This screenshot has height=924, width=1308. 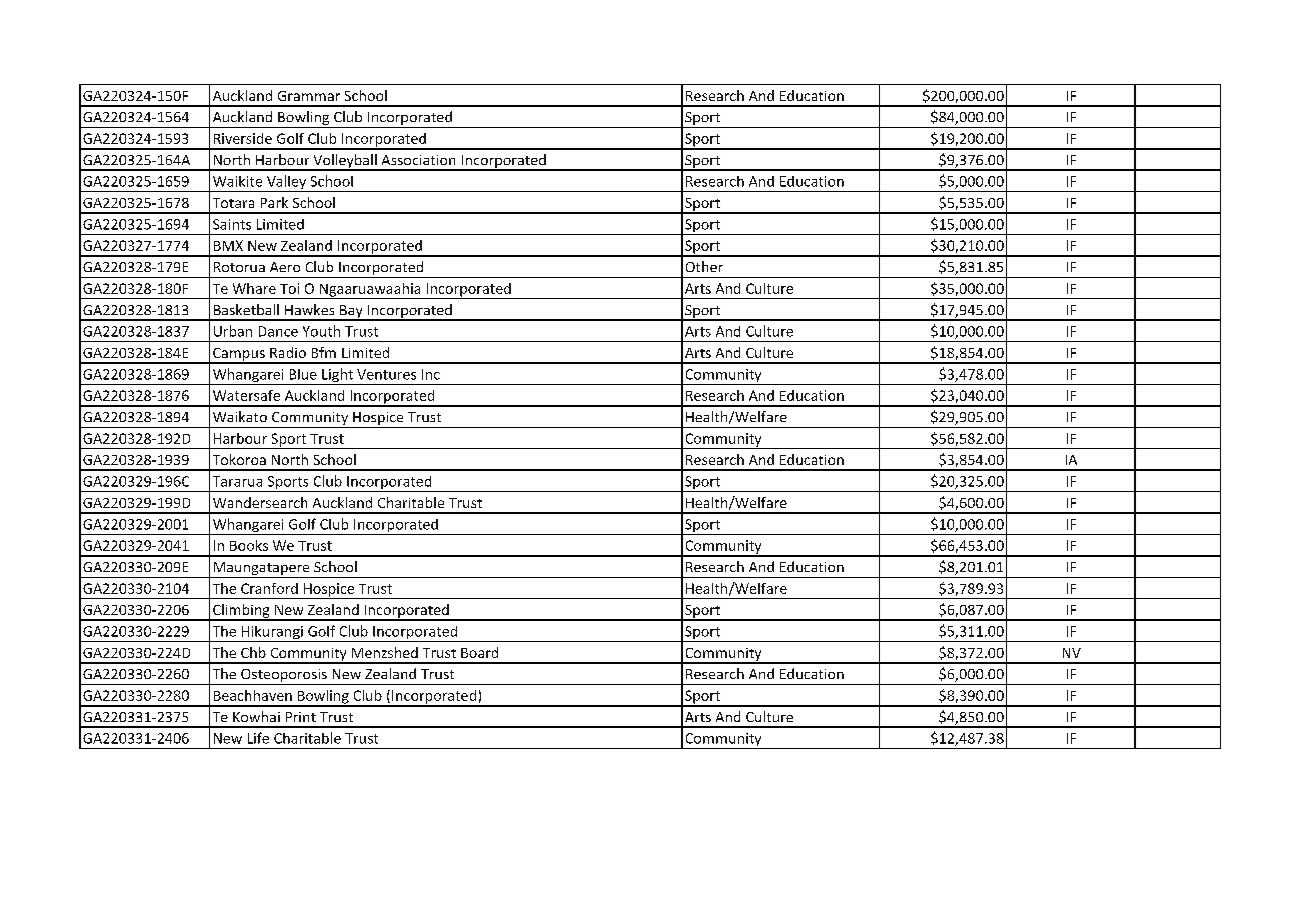 I want to click on Other, so click(x=704, y=266).
